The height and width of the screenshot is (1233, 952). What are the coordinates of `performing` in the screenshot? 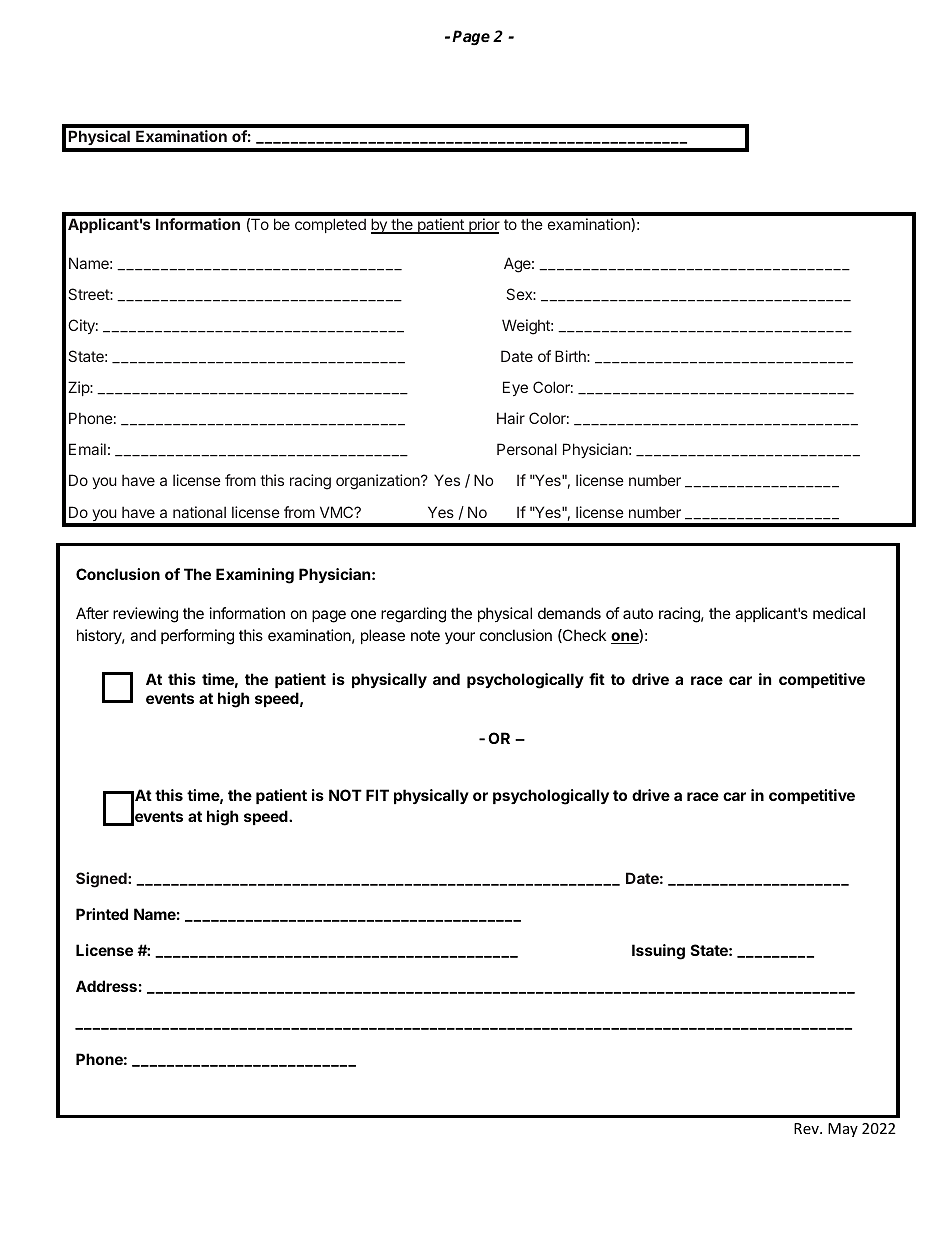 It's located at (197, 637).
